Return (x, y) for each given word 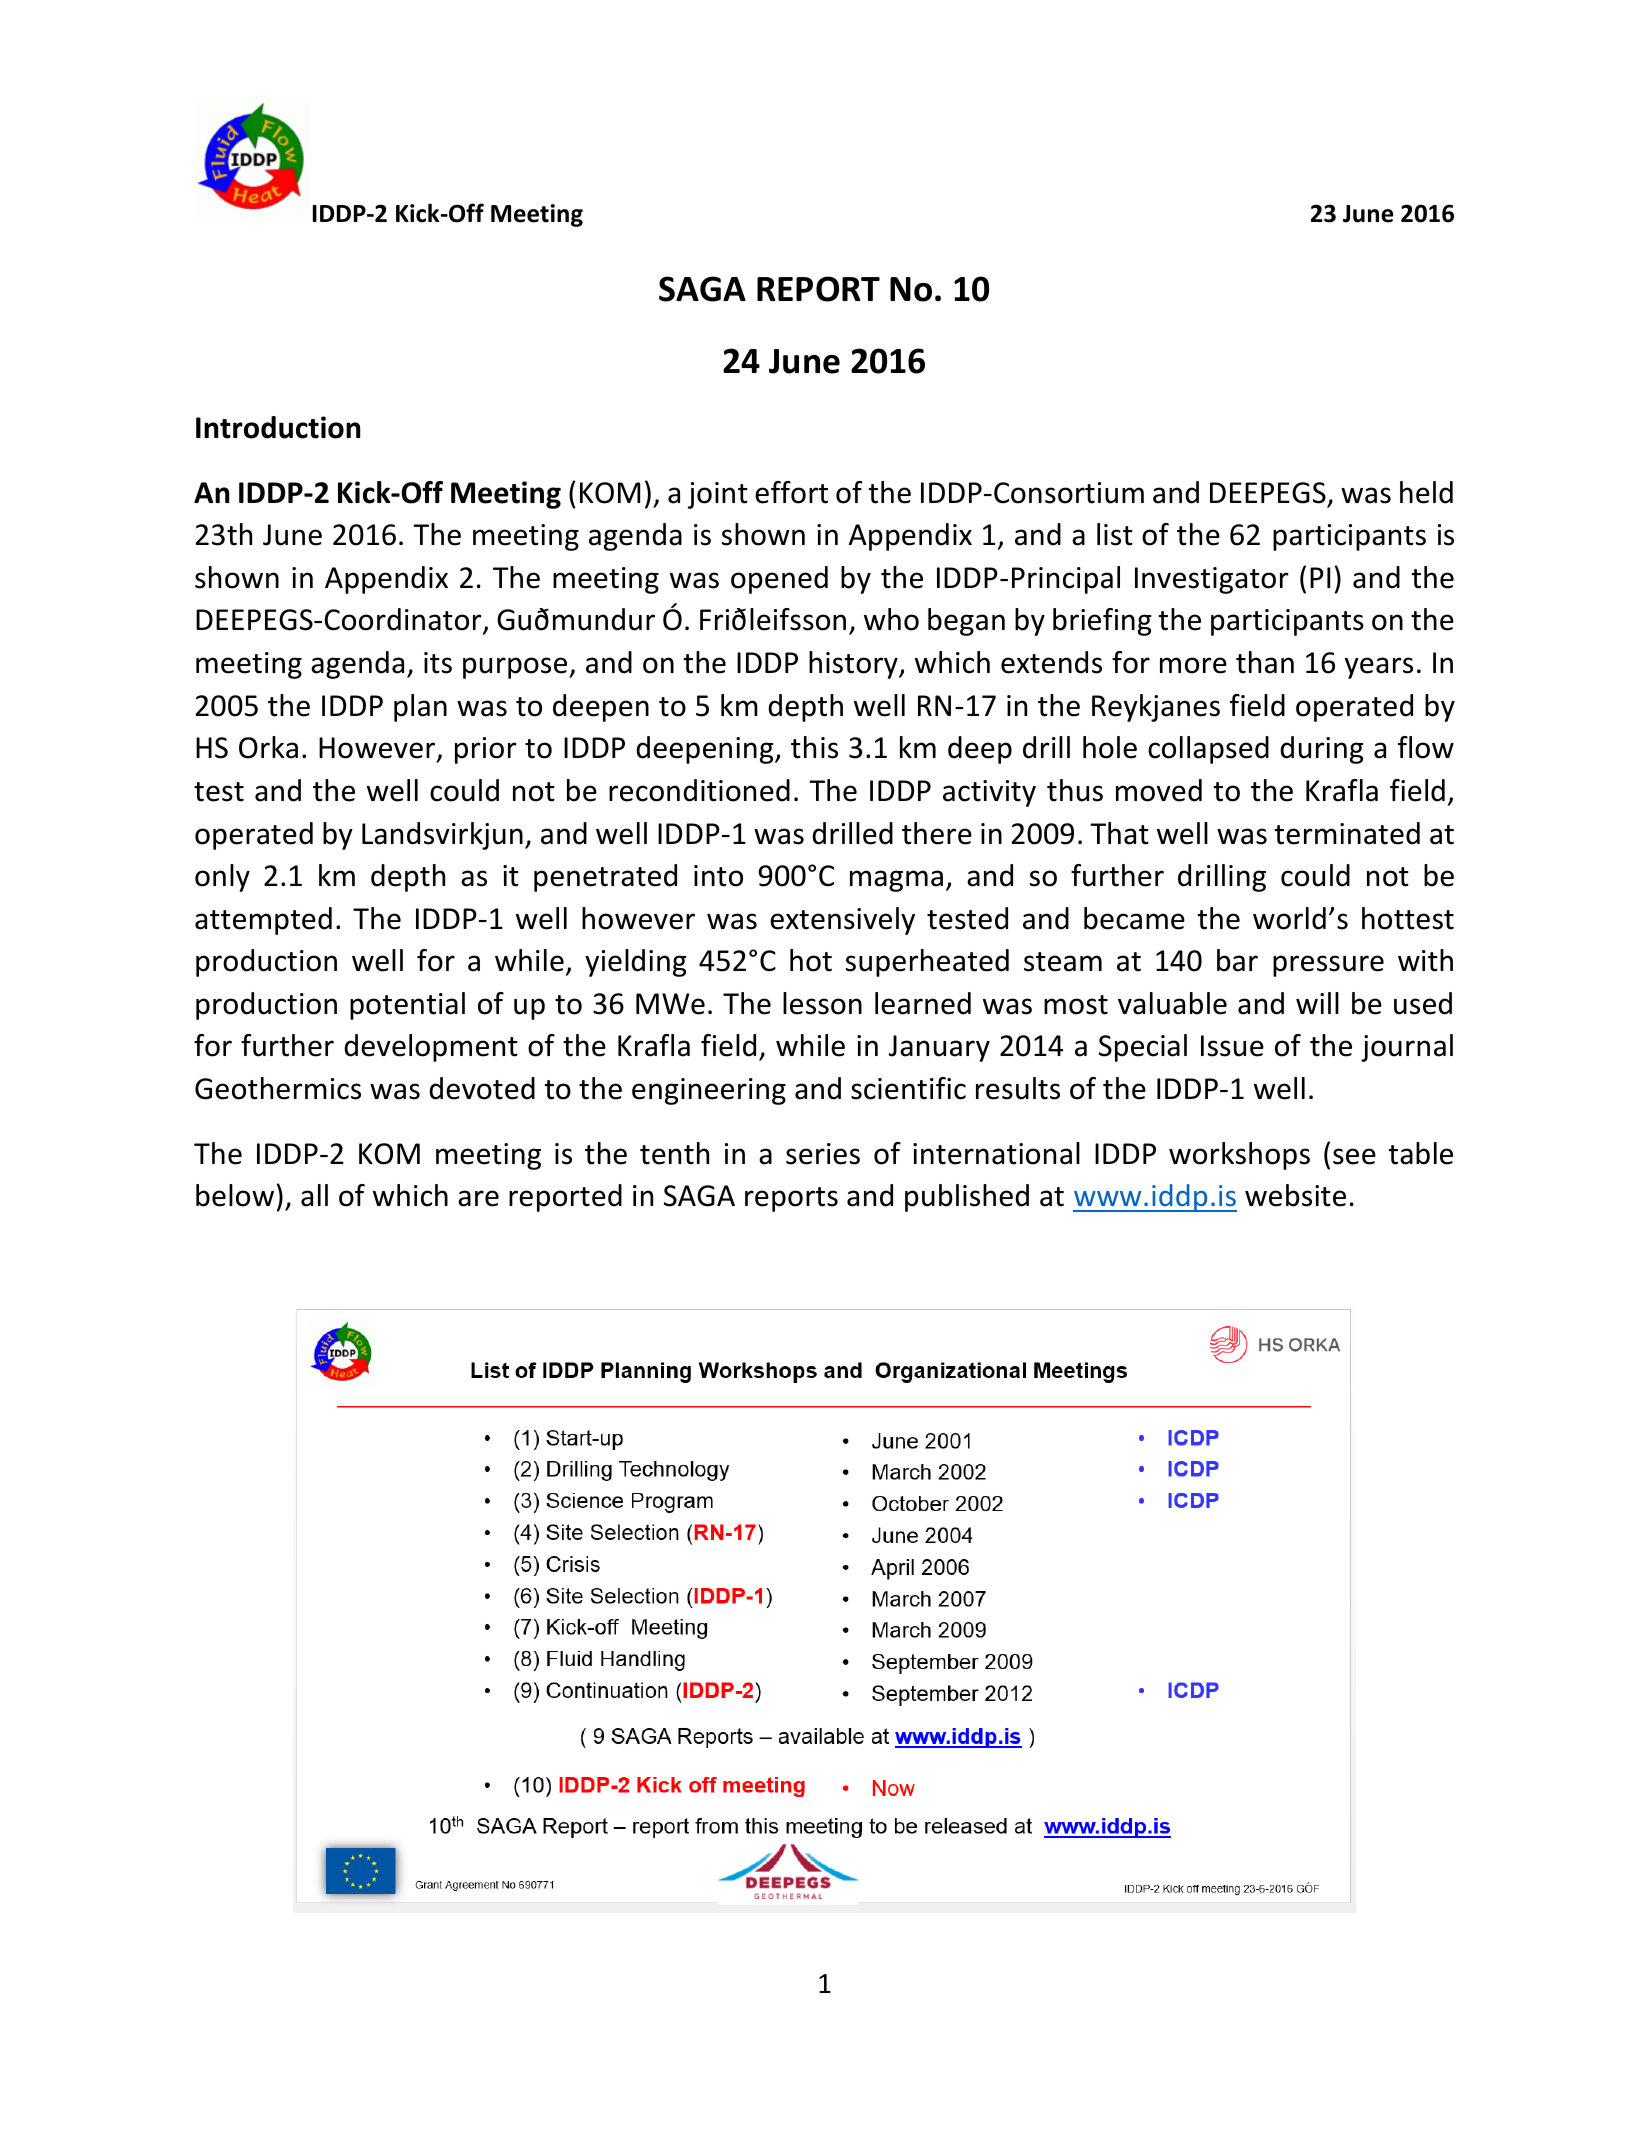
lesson (822, 1003)
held (1426, 492)
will (1317, 1003)
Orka (268, 747)
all (314, 1195)
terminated (1347, 833)
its (438, 663)
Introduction (278, 427)
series (823, 1154)
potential (407, 1006)
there (937, 833)
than (1265, 662)
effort (791, 492)
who (891, 619)
